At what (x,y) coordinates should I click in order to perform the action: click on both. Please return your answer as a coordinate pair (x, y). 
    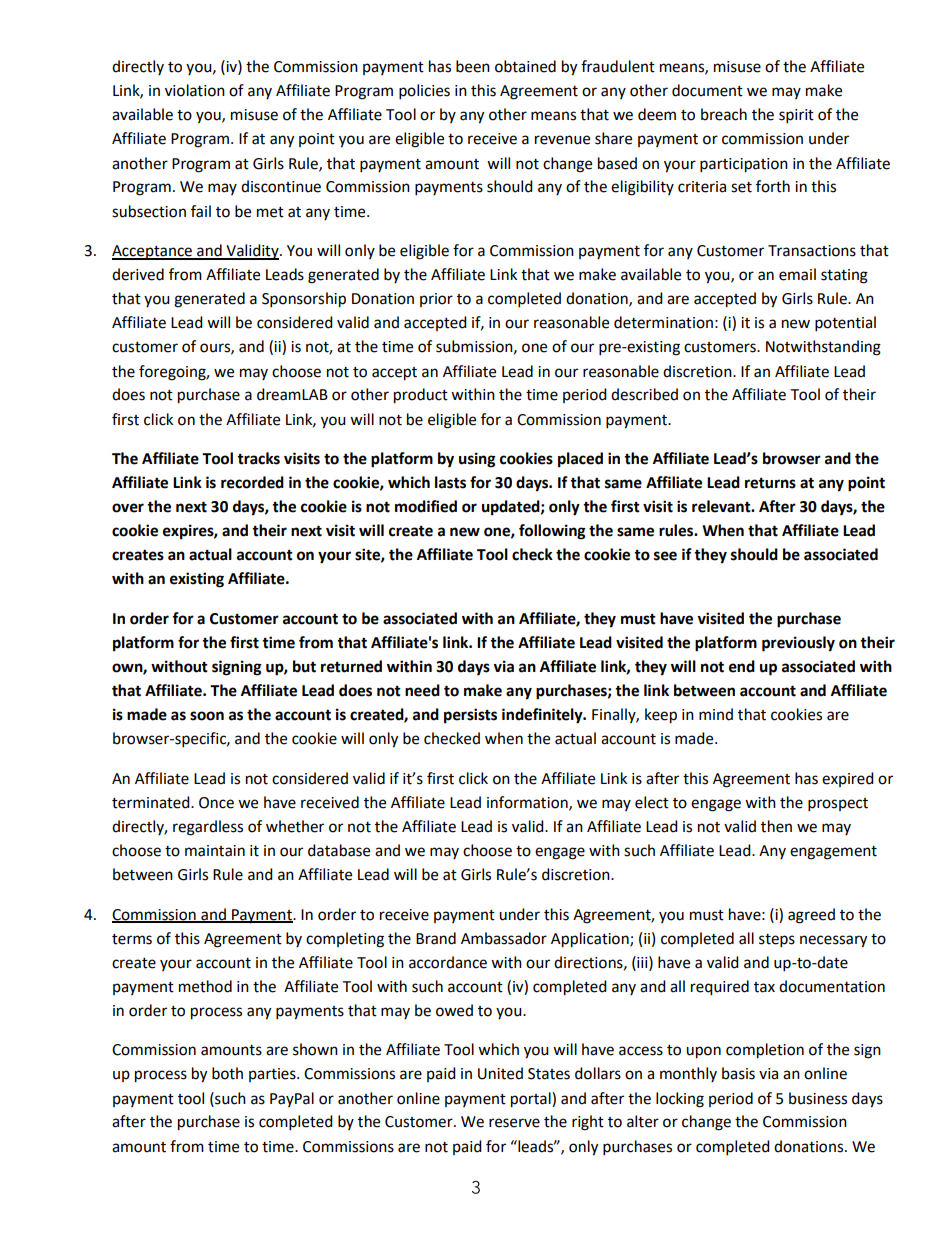
    Looking at the image, I should click on (227, 1073).
